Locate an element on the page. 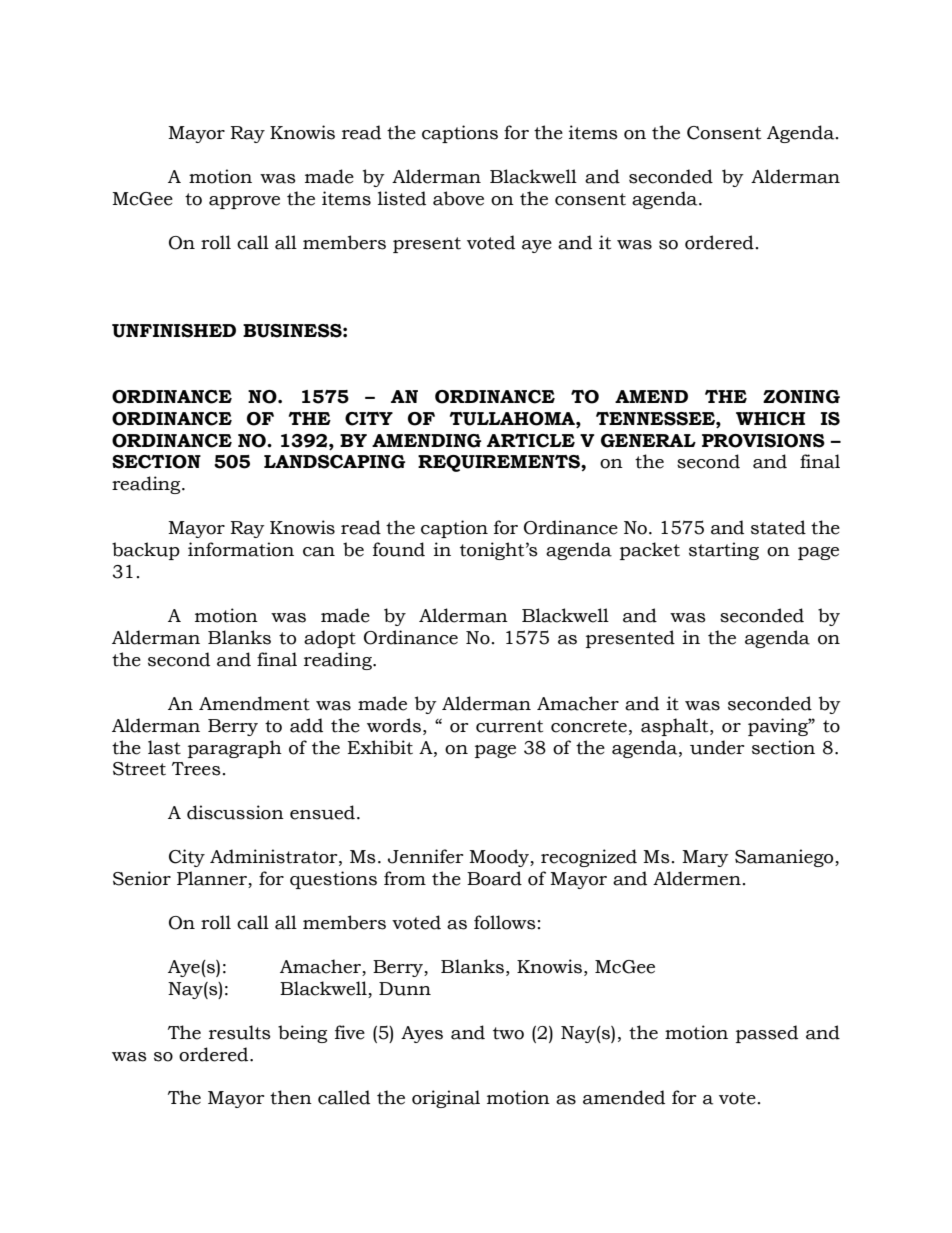 This page has height=1233, width=952. results is located at coordinates (240, 1032).
